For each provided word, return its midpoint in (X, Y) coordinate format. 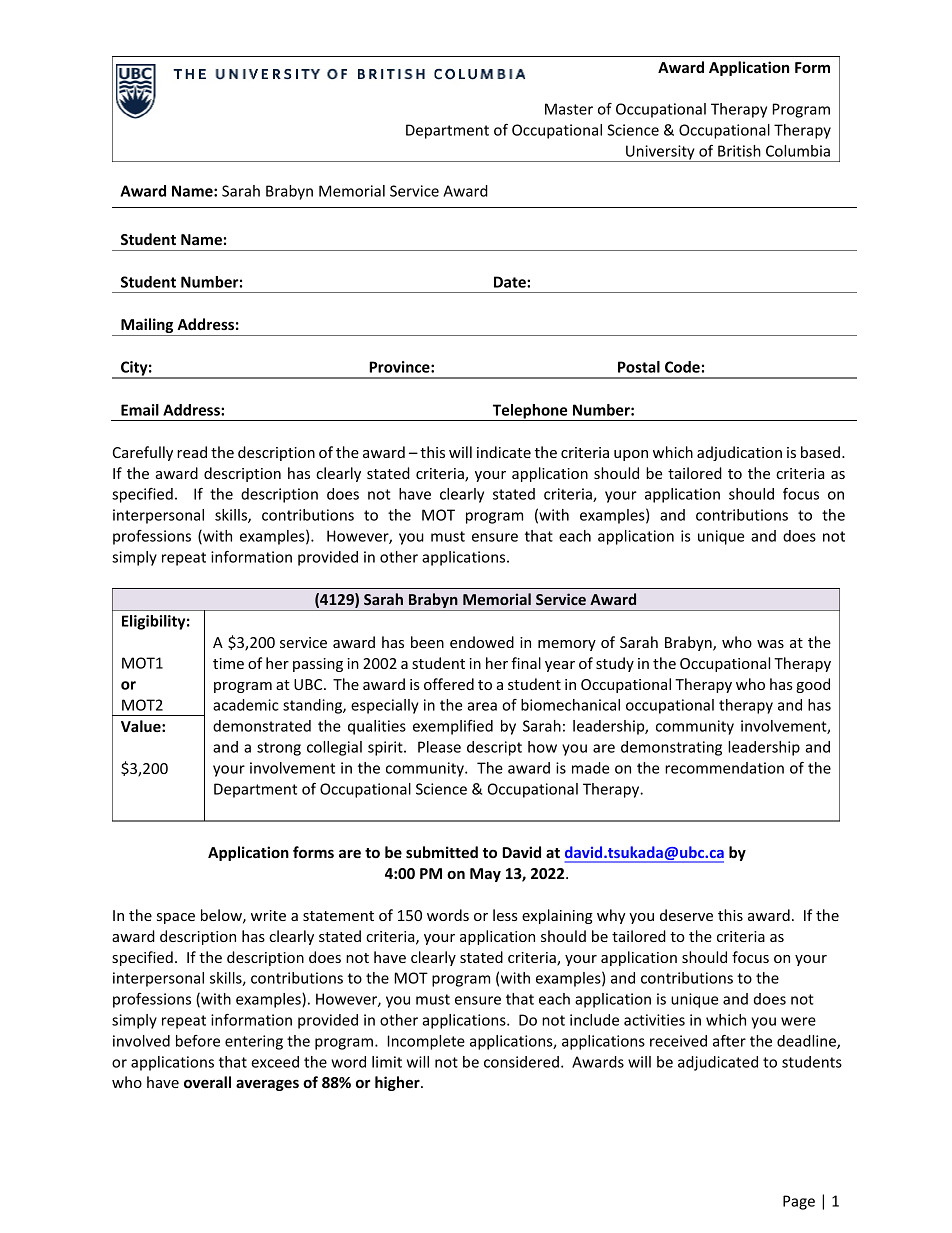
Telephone (530, 412)
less (505, 915)
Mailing (147, 327)
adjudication (739, 453)
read (192, 452)
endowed (482, 642)
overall (207, 1082)
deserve (686, 915)
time (228, 663)
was (770, 644)
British (739, 151)
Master (569, 109)
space (176, 918)
